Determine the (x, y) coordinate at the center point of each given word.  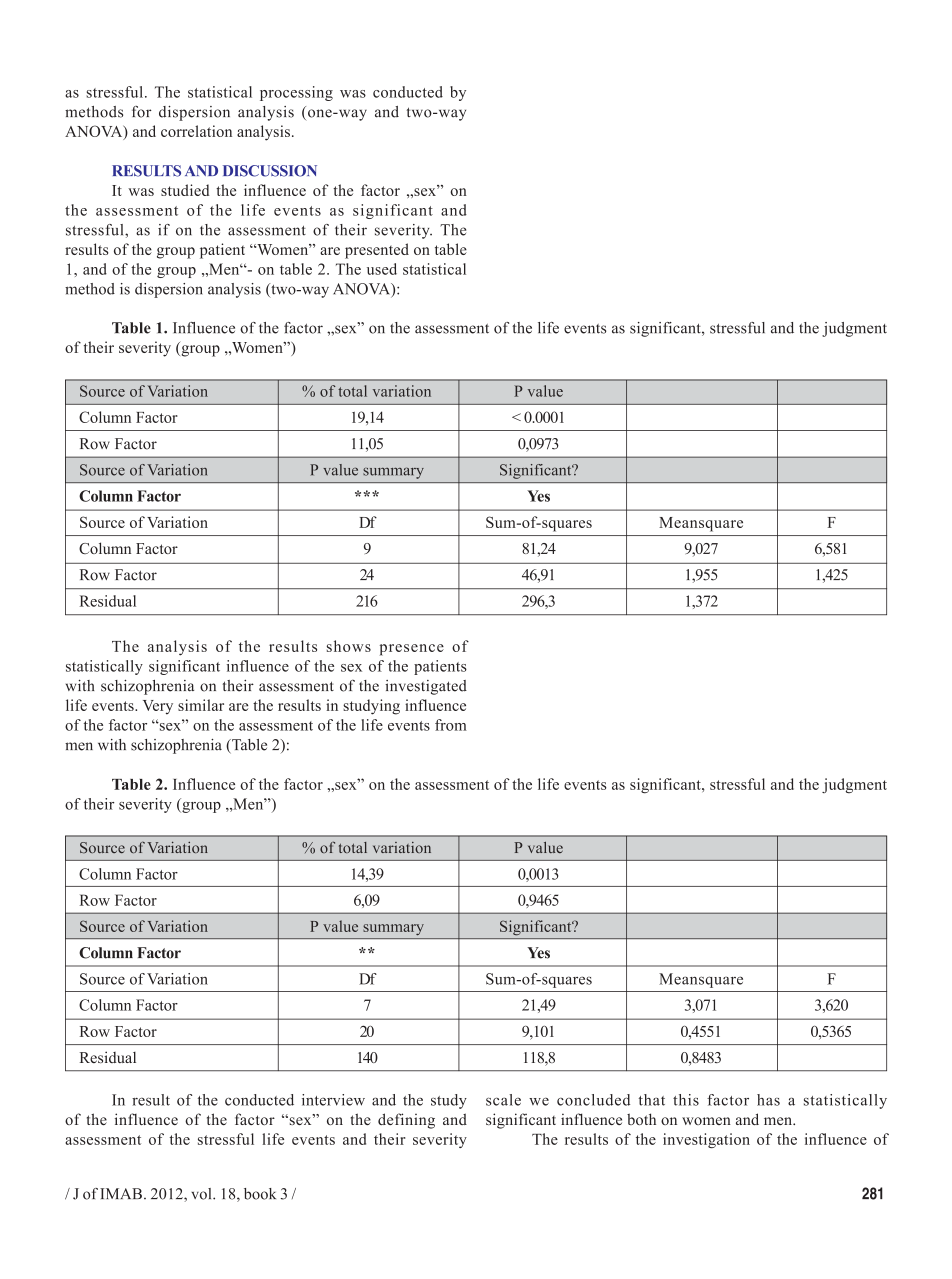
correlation (196, 131)
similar (201, 705)
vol (202, 1194)
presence (412, 650)
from (451, 725)
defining (406, 1121)
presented (377, 251)
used (382, 269)
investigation (706, 1140)
